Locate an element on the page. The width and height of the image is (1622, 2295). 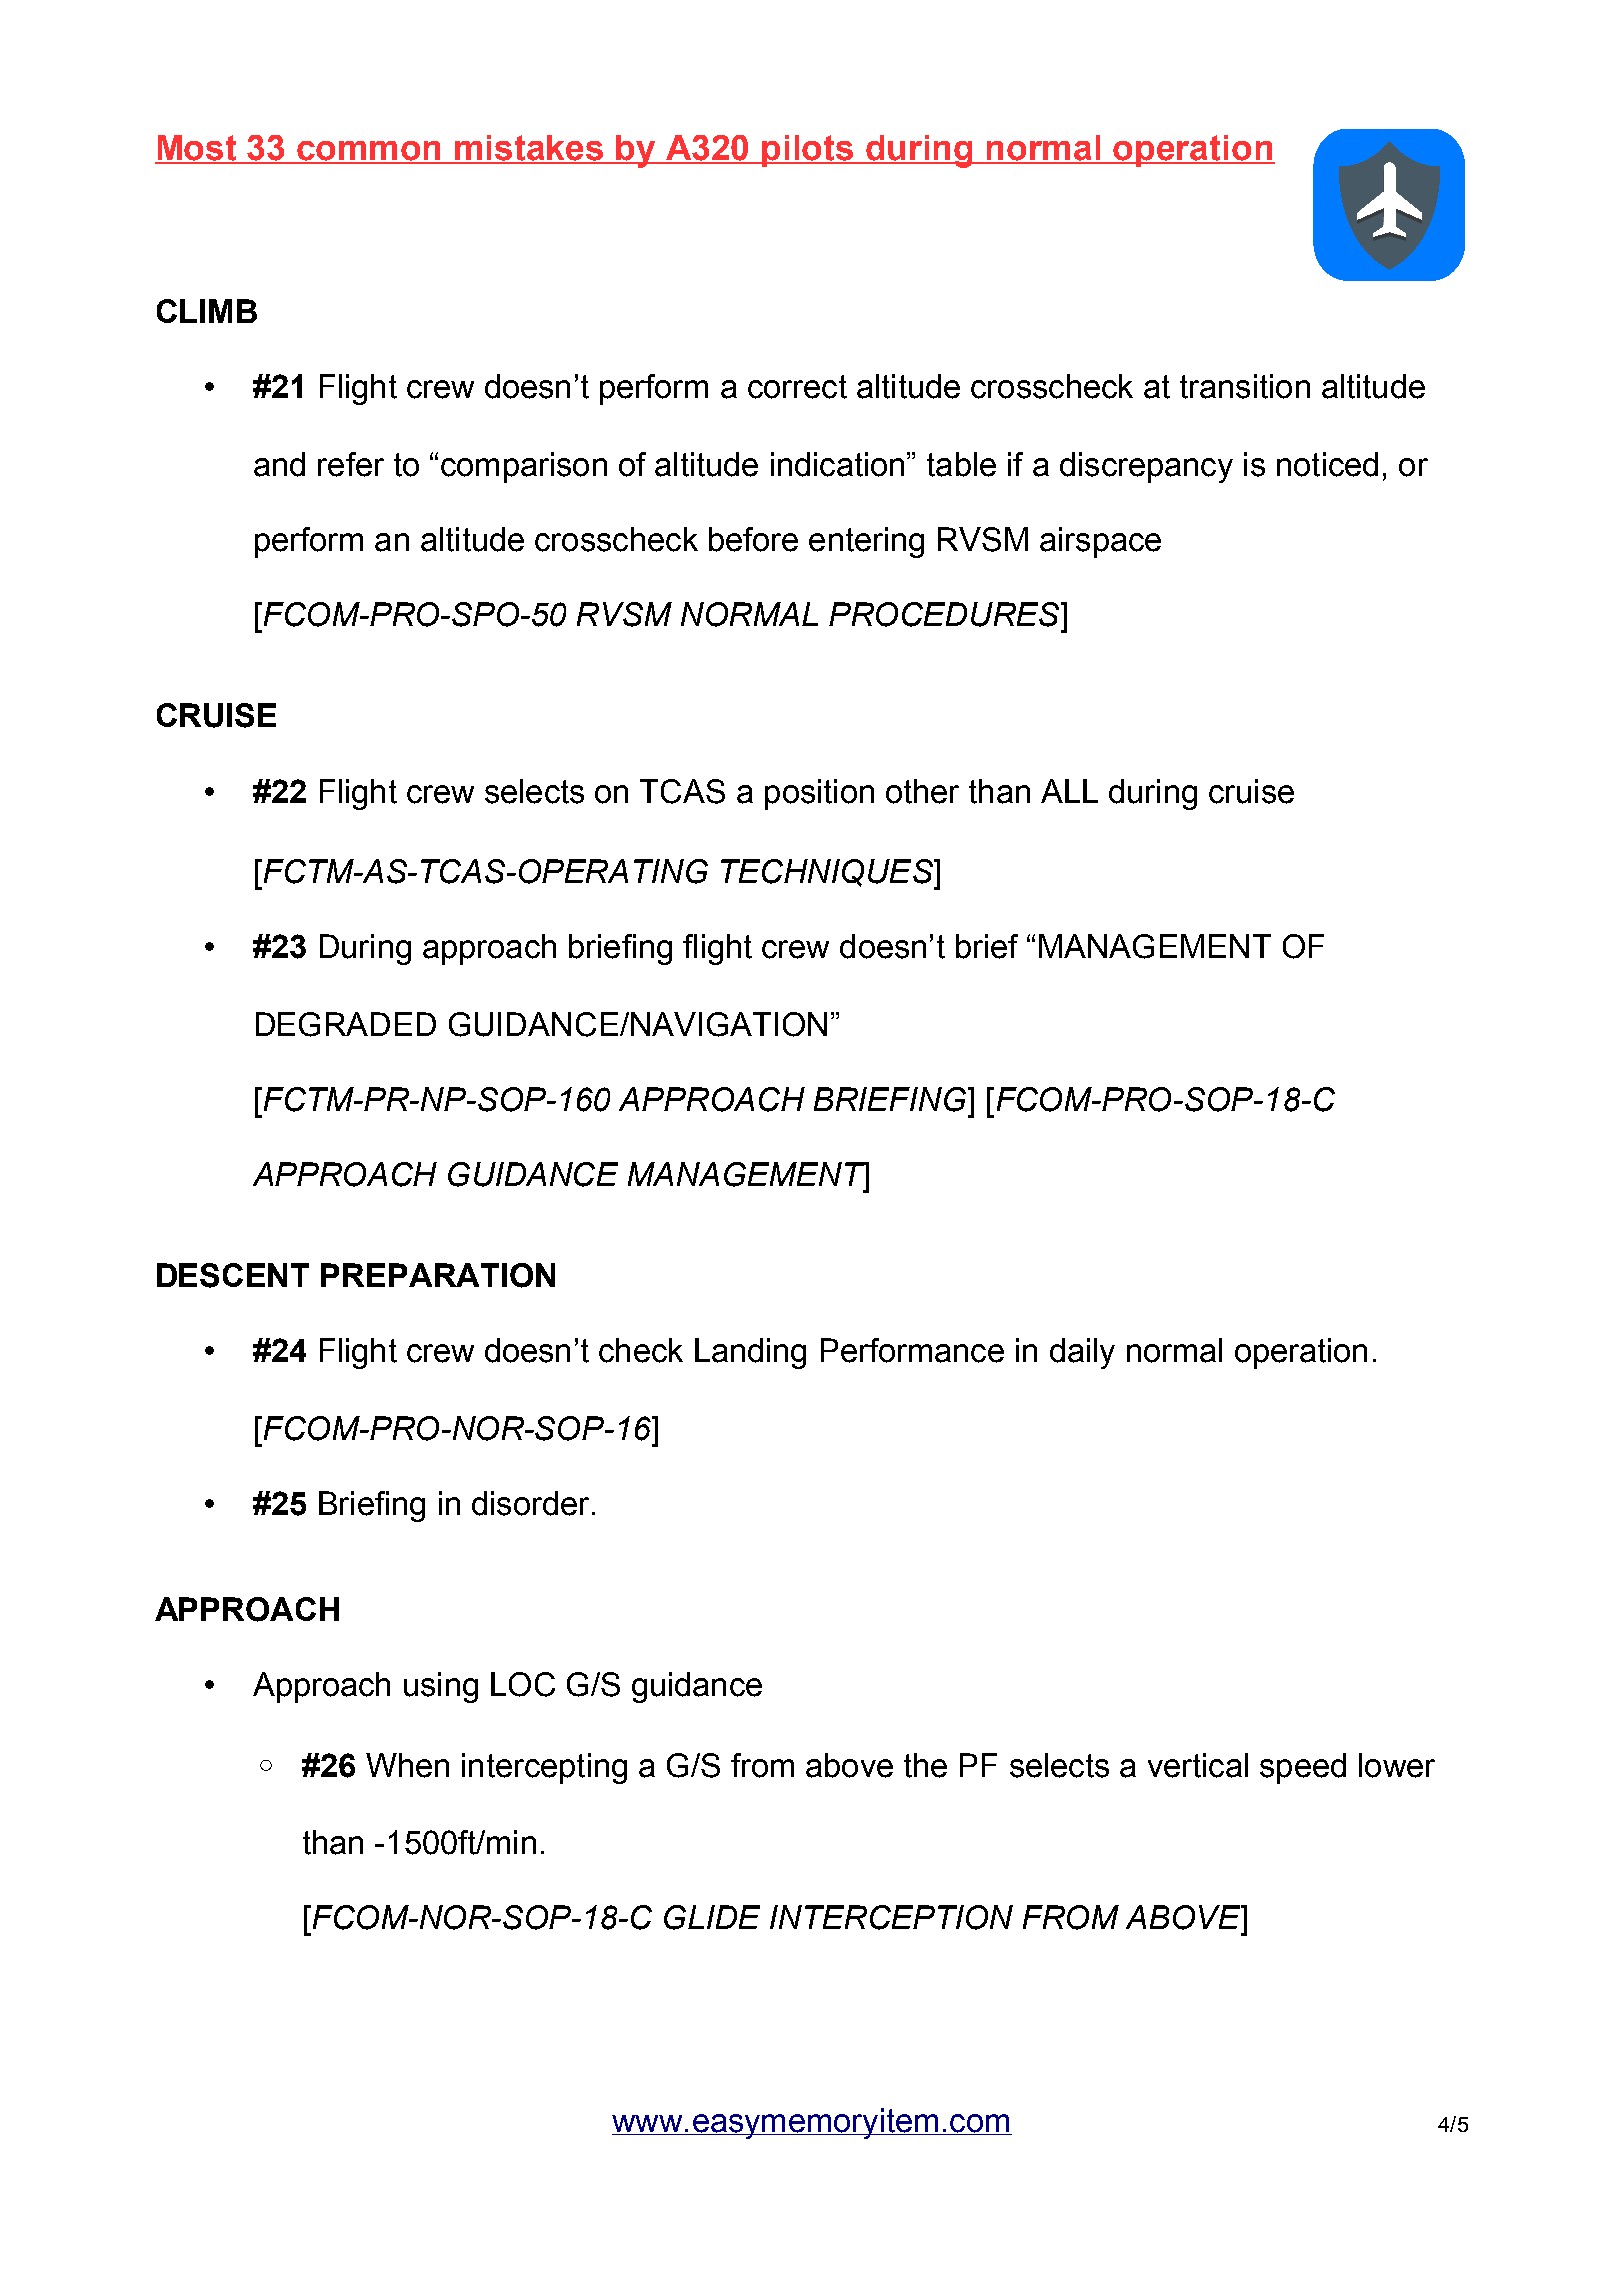
GLIDE is located at coordinates (712, 1917).
